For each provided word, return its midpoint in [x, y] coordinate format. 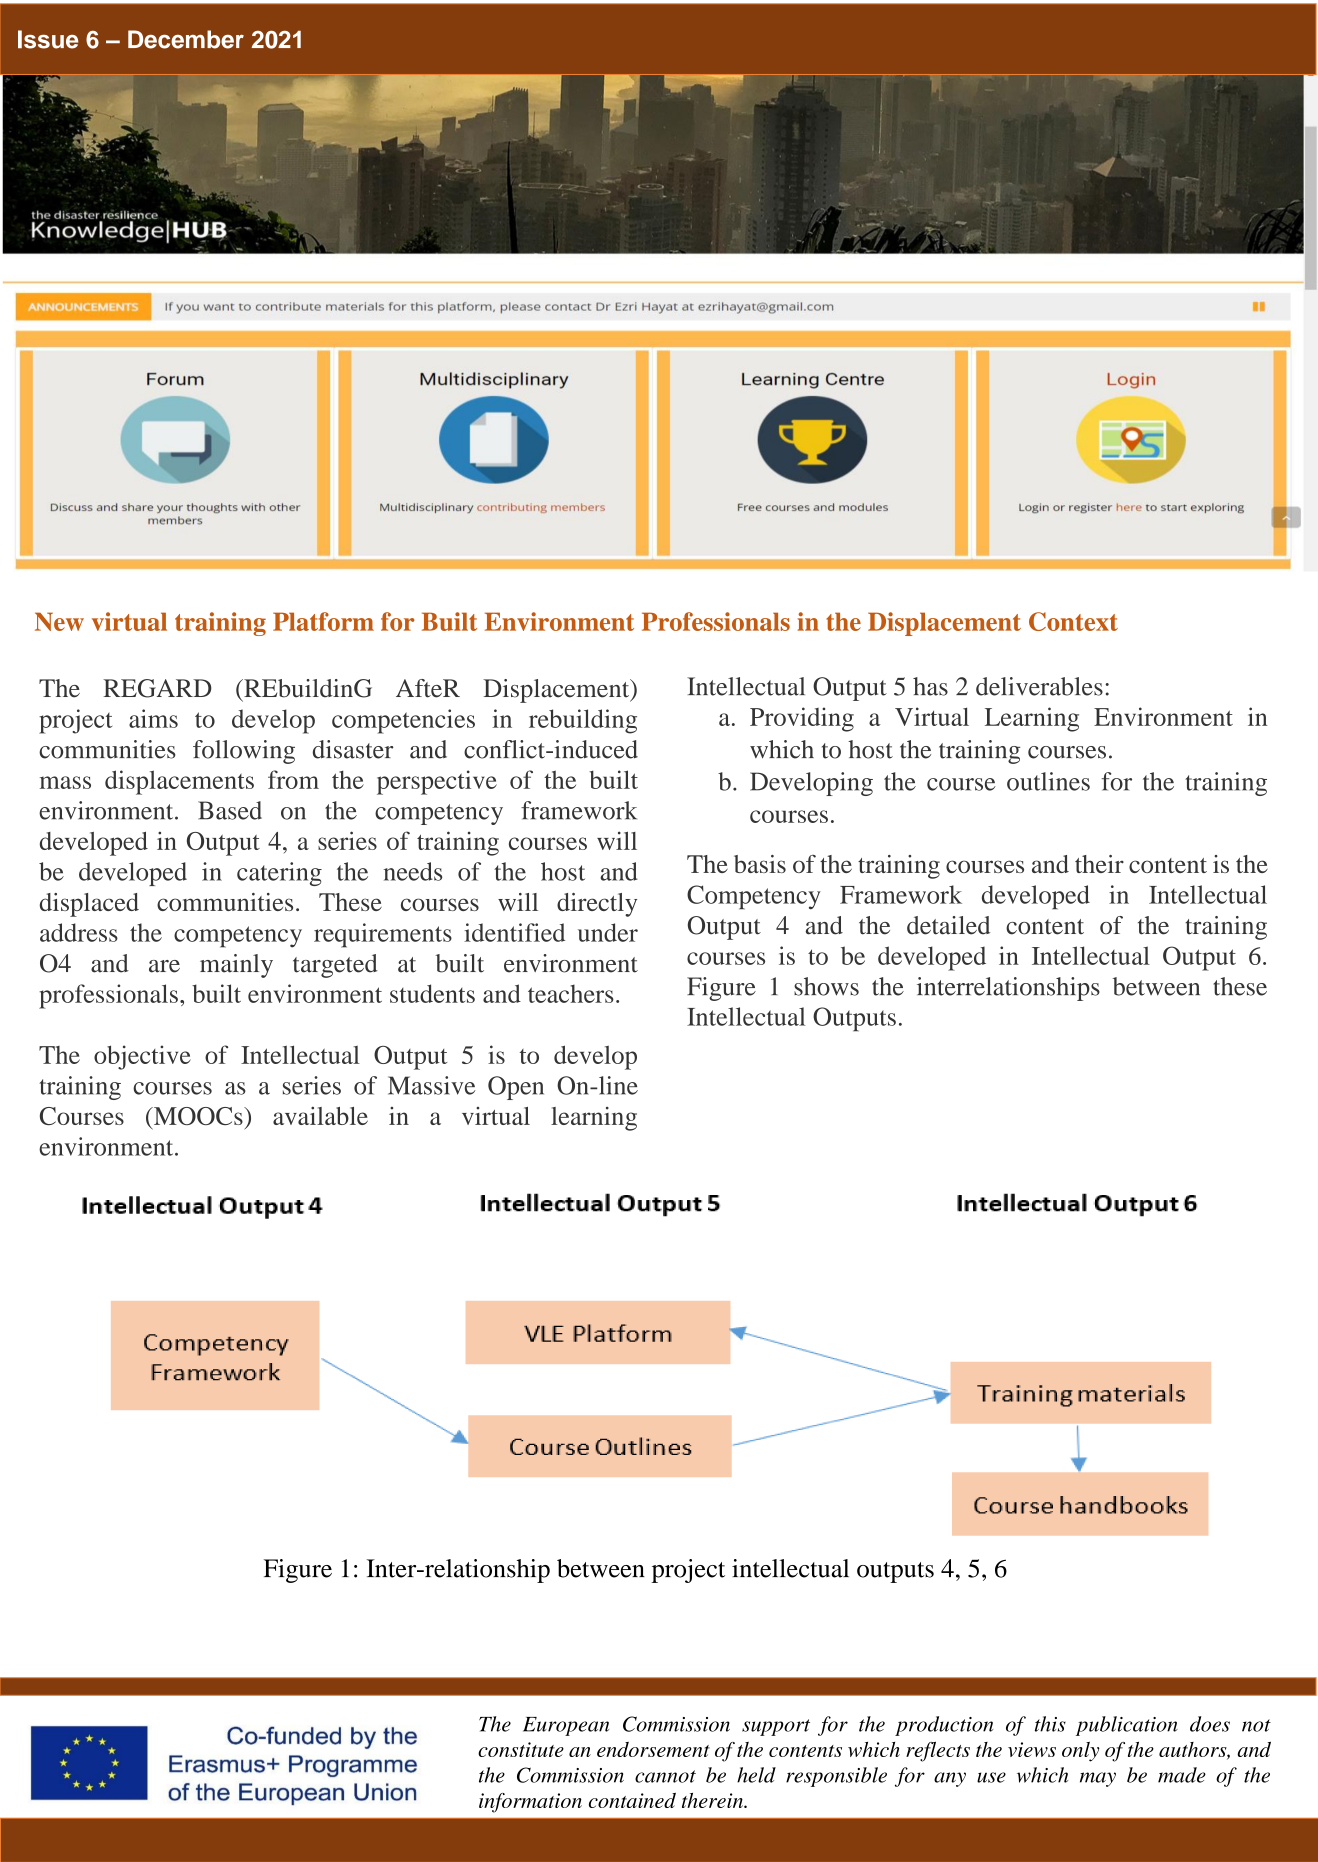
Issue [48, 39]
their [1099, 864]
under [608, 932]
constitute [521, 1749]
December [186, 39]
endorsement [653, 1749]
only [1081, 1752]
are [164, 966]
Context [1073, 621]
